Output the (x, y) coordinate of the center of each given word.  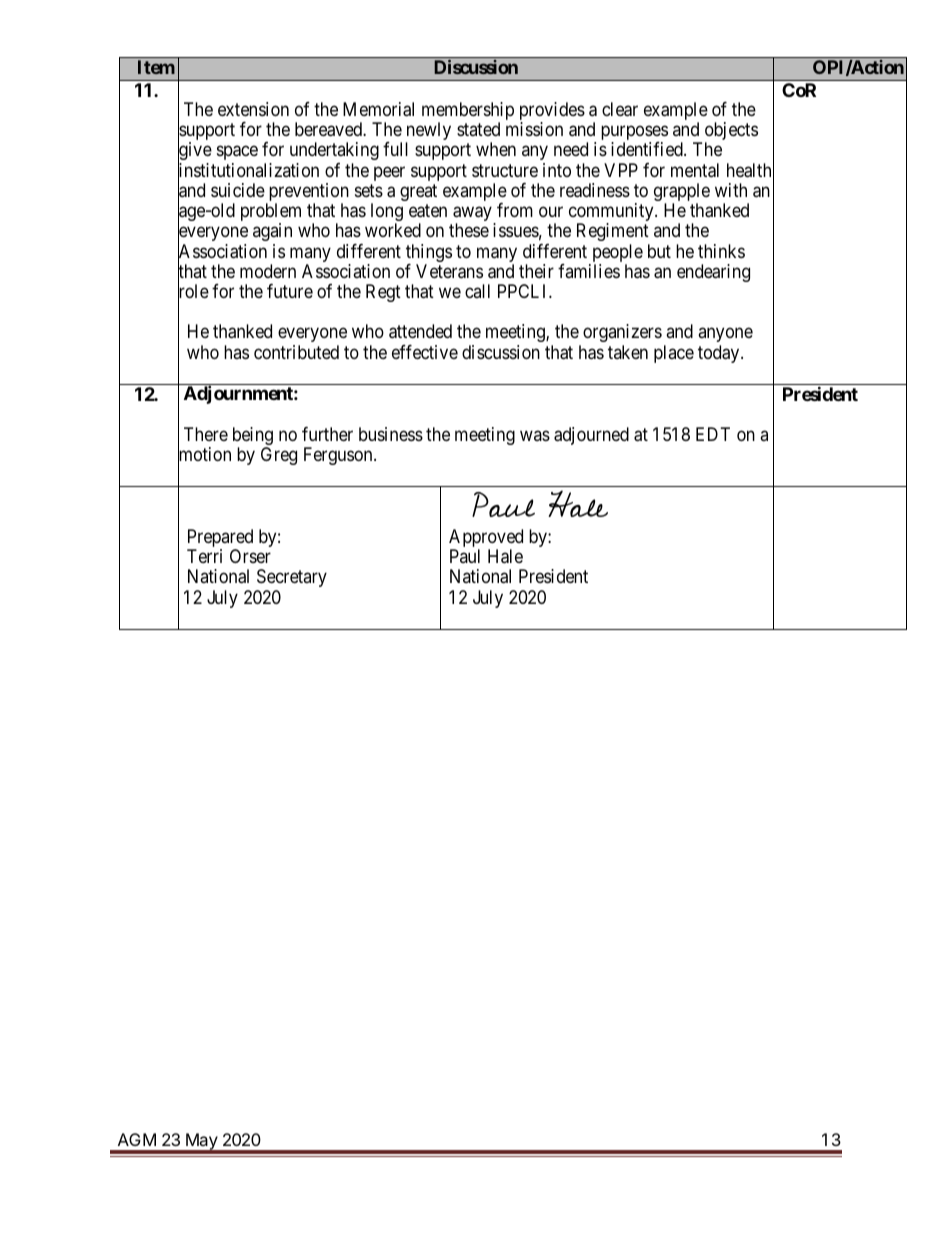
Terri (204, 556)
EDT (713, 434)
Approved (486, 539)
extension (253, 109)
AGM (137, 1139)
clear (620, 109)
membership (468, 112)
